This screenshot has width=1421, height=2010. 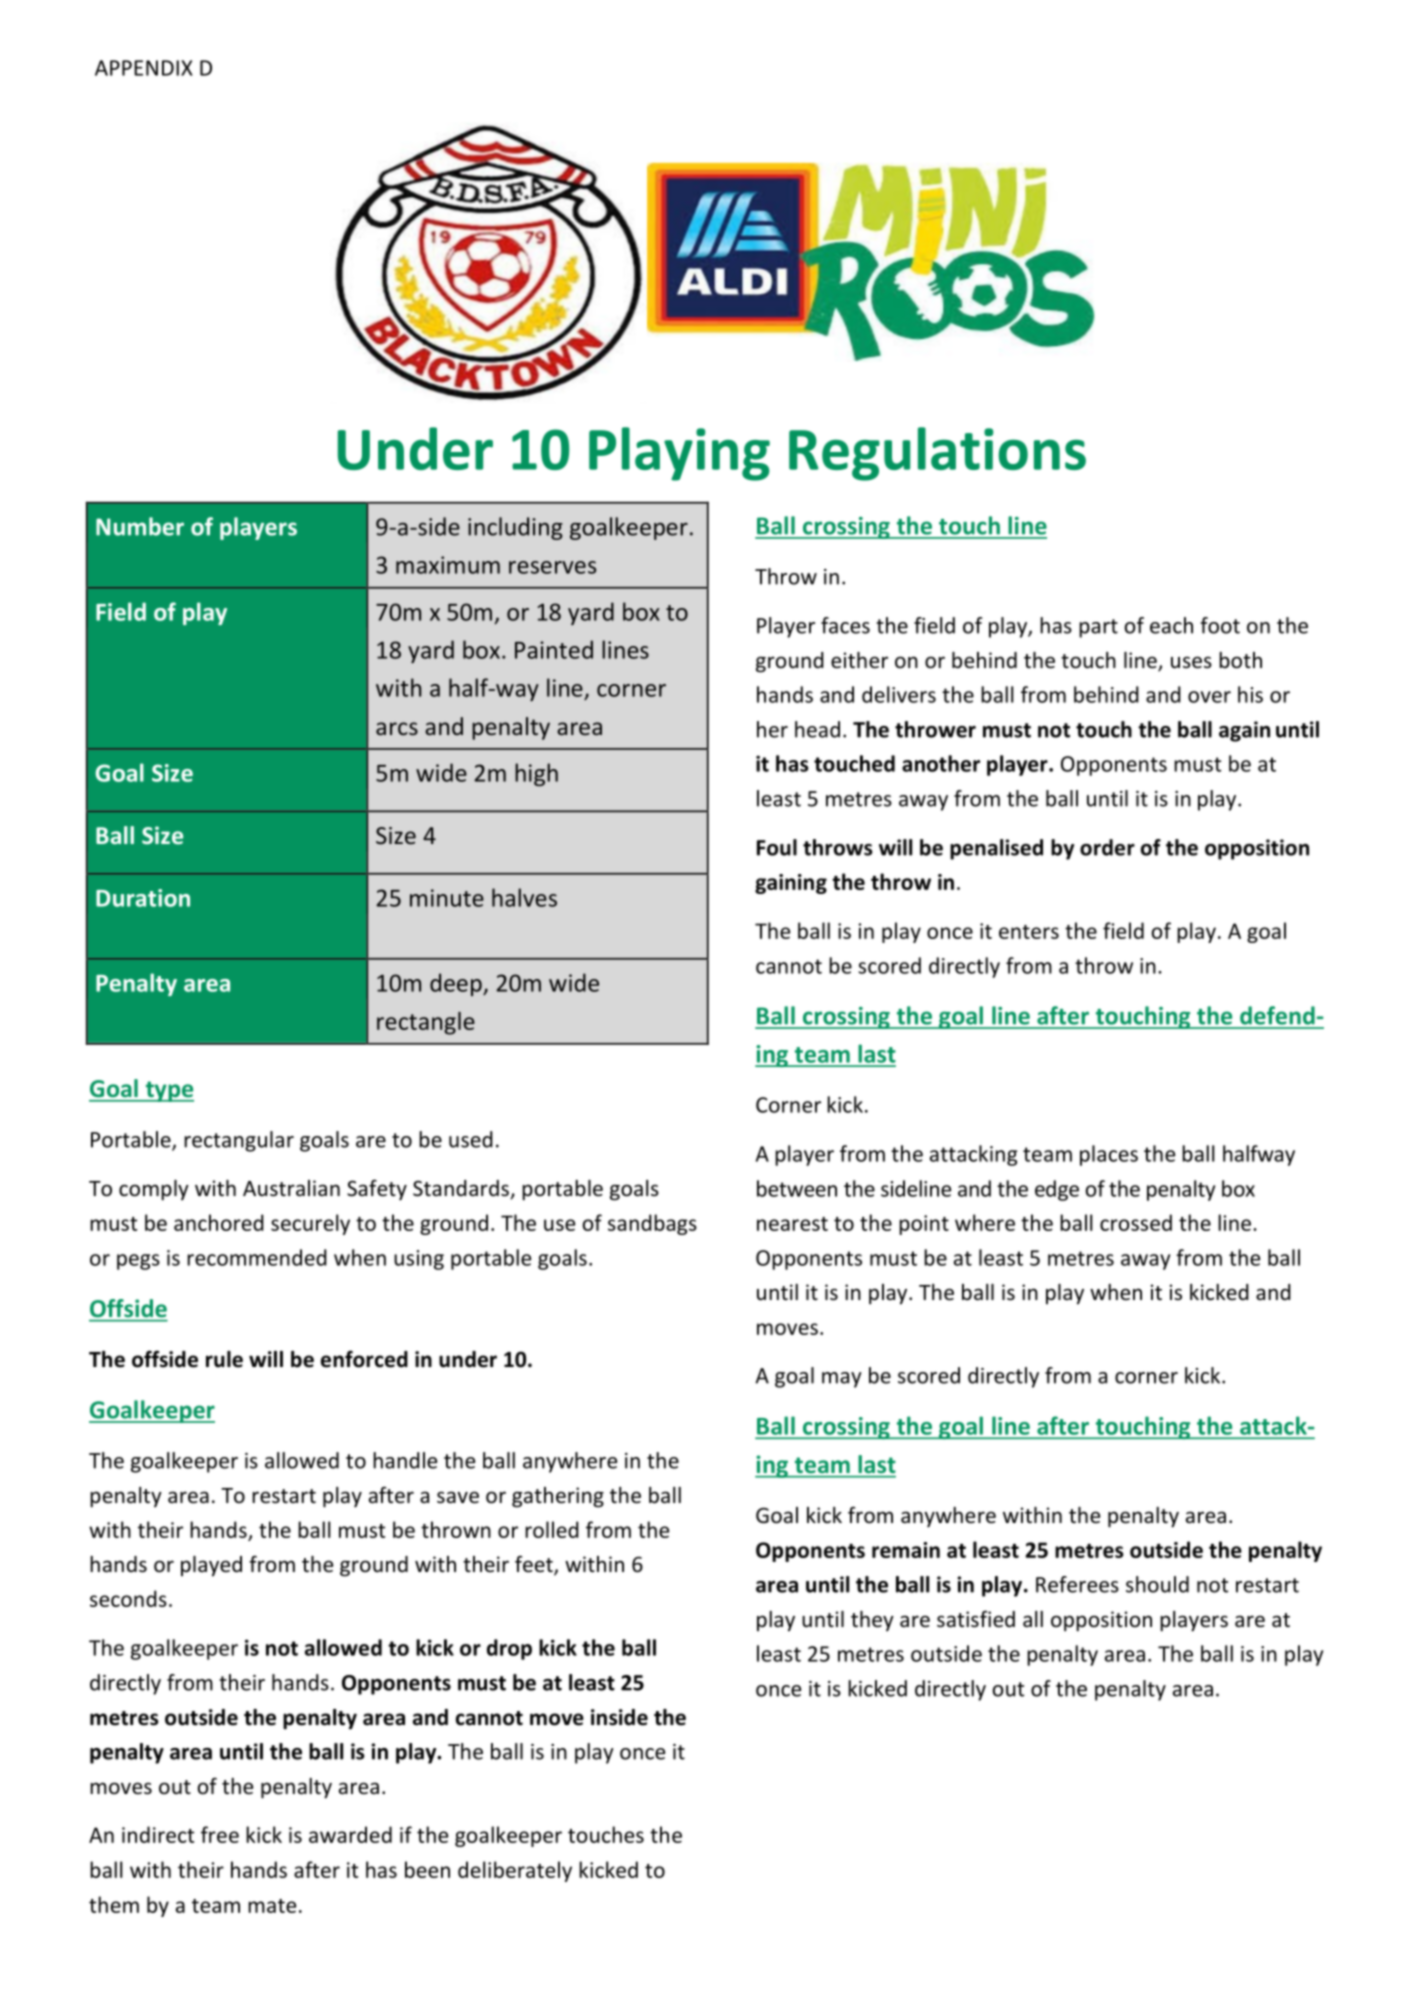 What do you see at coordinates (1171, 625) in the screenshot?
I see `each` at bounding box center [1171, 625].
